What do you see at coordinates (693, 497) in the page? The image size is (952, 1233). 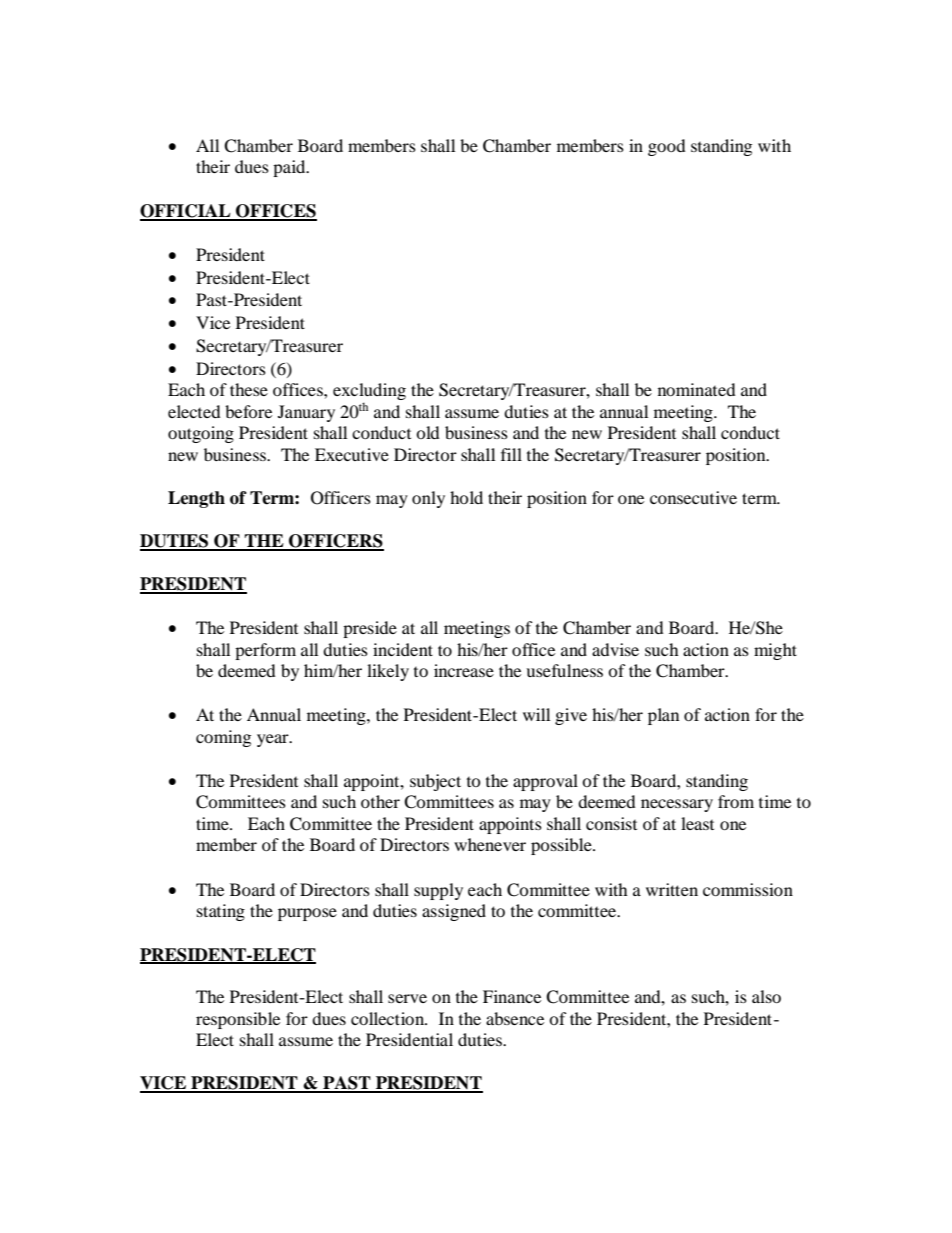 I see `consecutive` at bounding box center [693, 497].
